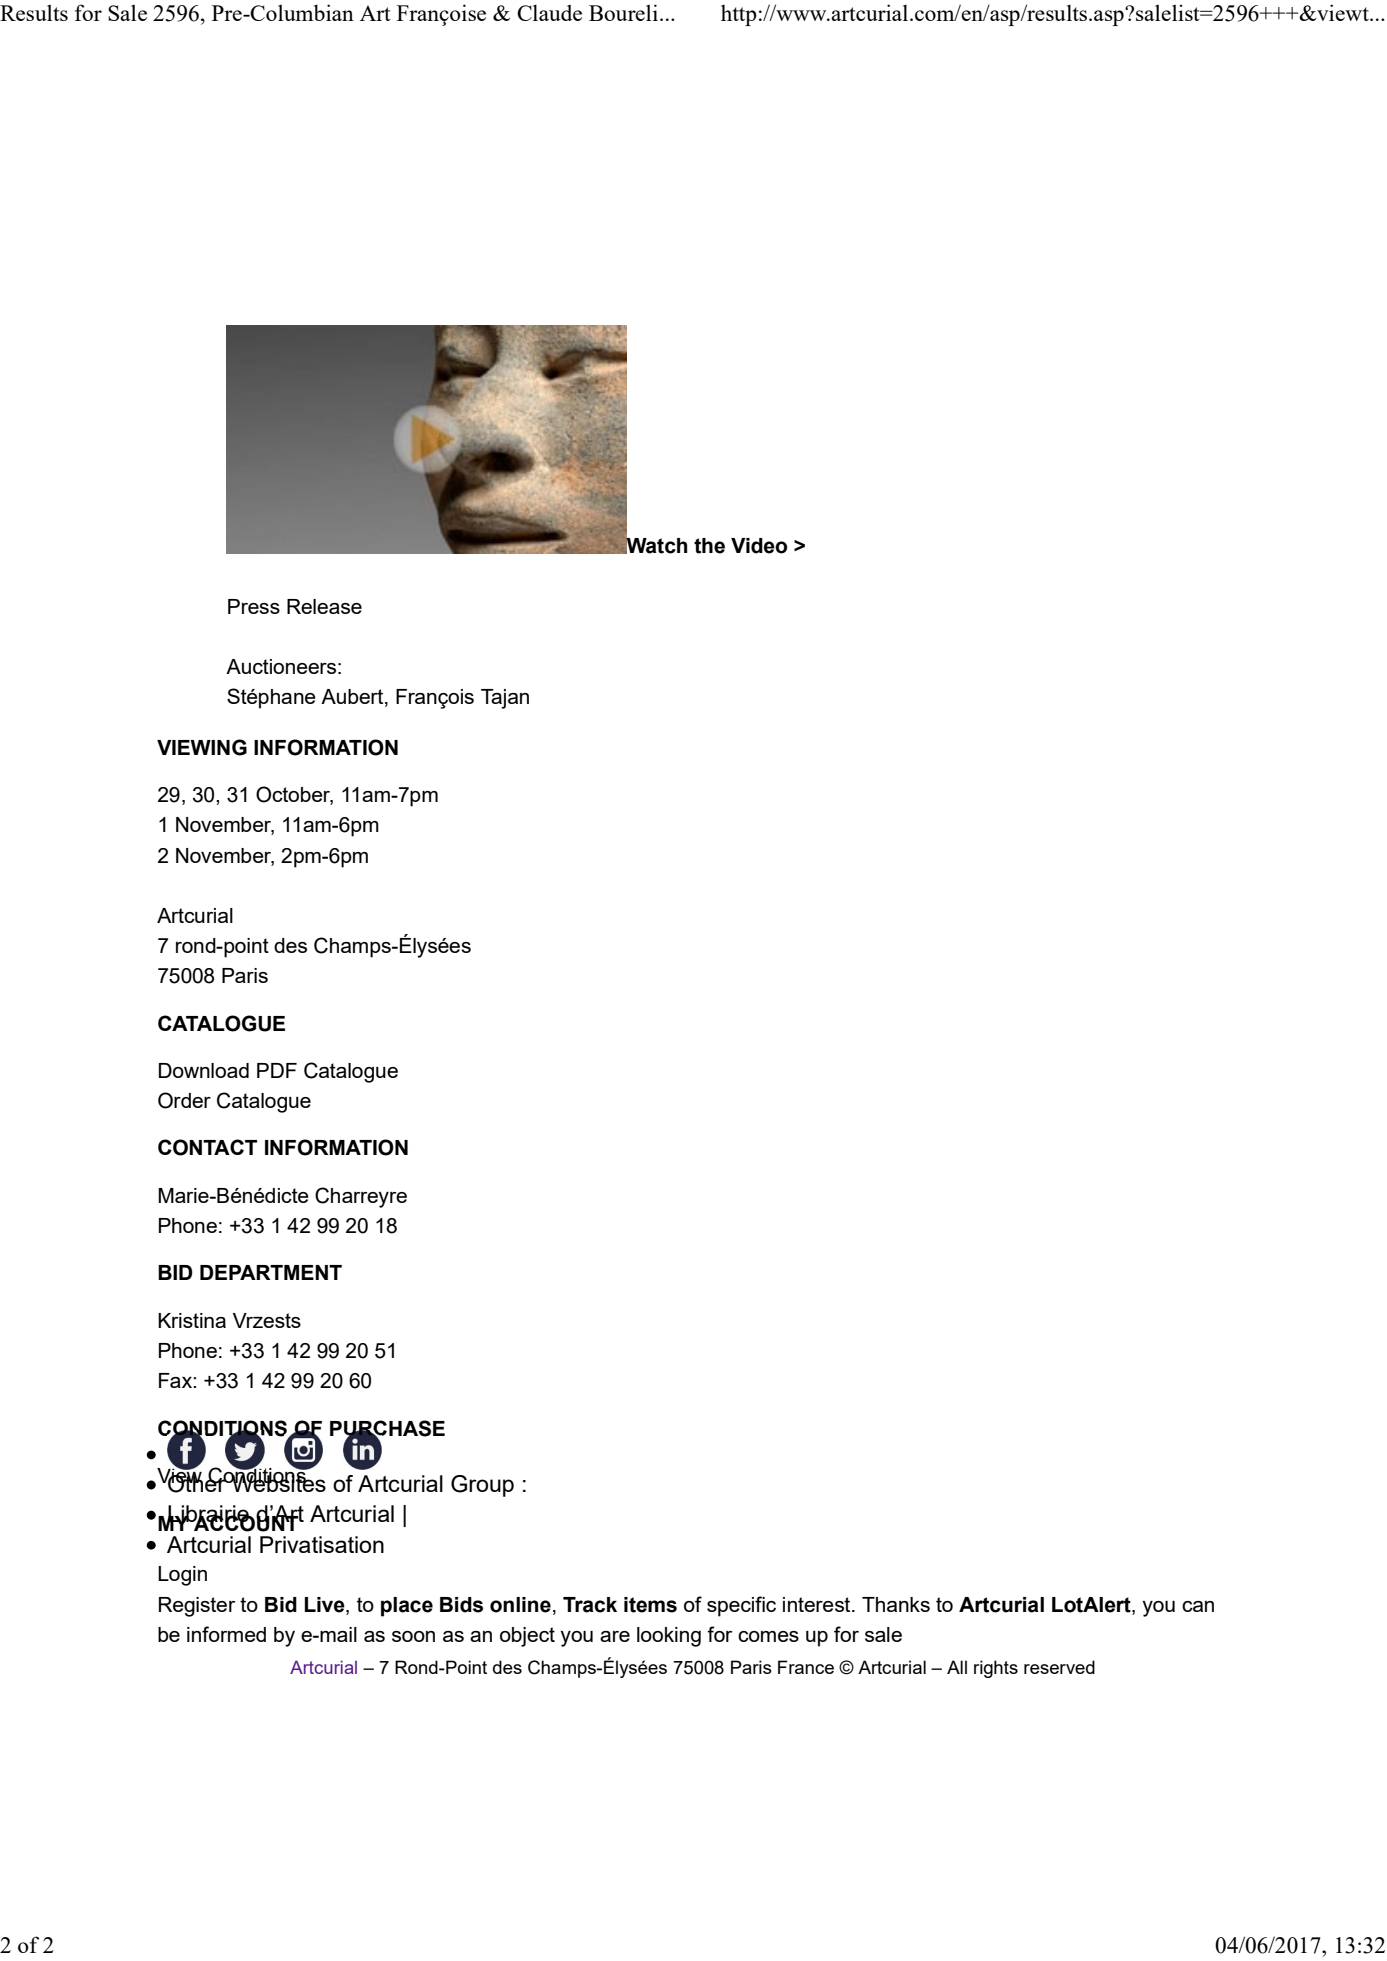  I want to click on Press, so click(254, 606).
